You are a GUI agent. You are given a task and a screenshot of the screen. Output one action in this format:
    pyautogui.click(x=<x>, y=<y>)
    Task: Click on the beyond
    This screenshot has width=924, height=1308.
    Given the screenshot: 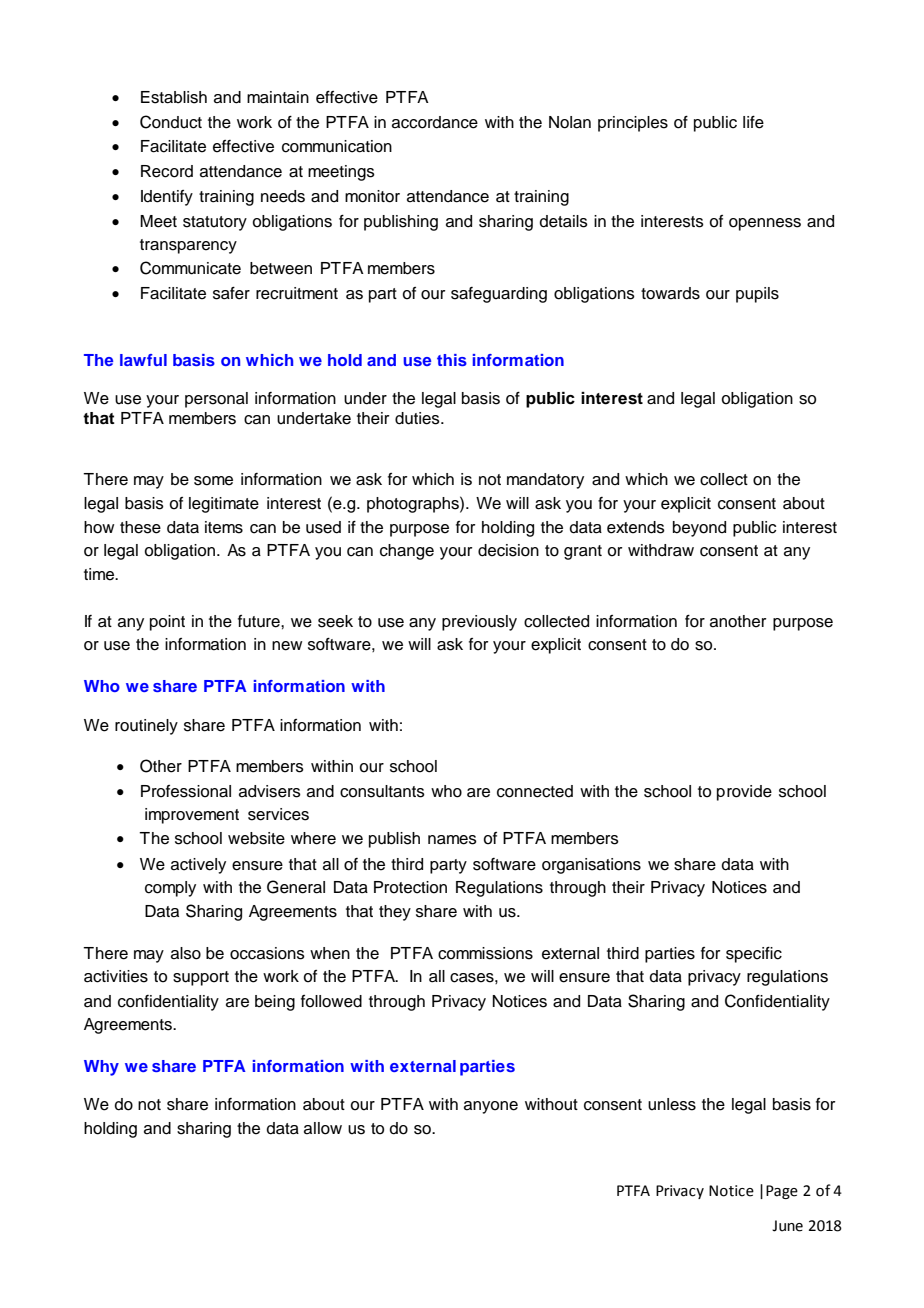 What is the action you would take?
    pyautogui.click(x=699, y=529)
